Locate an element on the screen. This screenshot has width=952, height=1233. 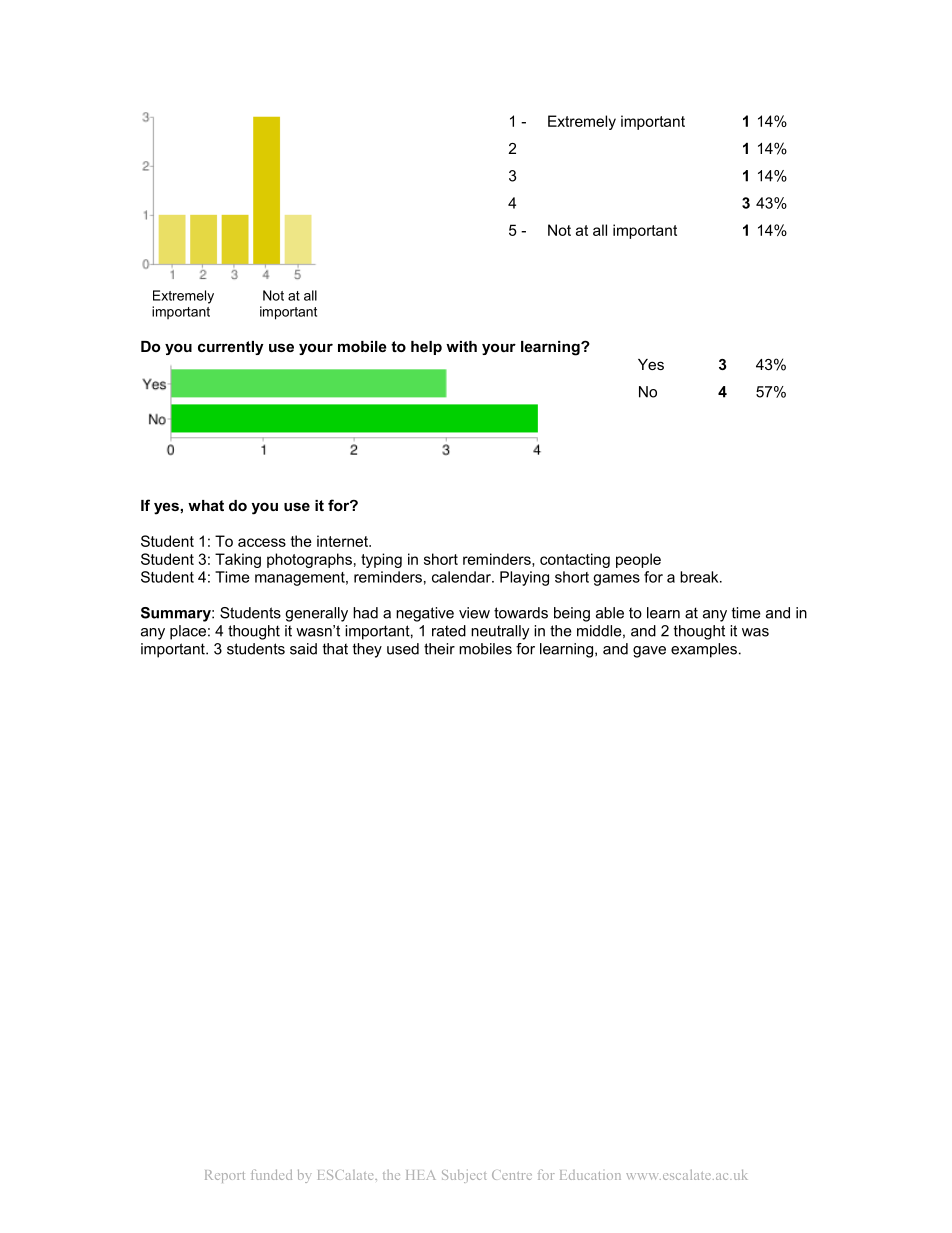
typing is located at coordinates (381, 560).
